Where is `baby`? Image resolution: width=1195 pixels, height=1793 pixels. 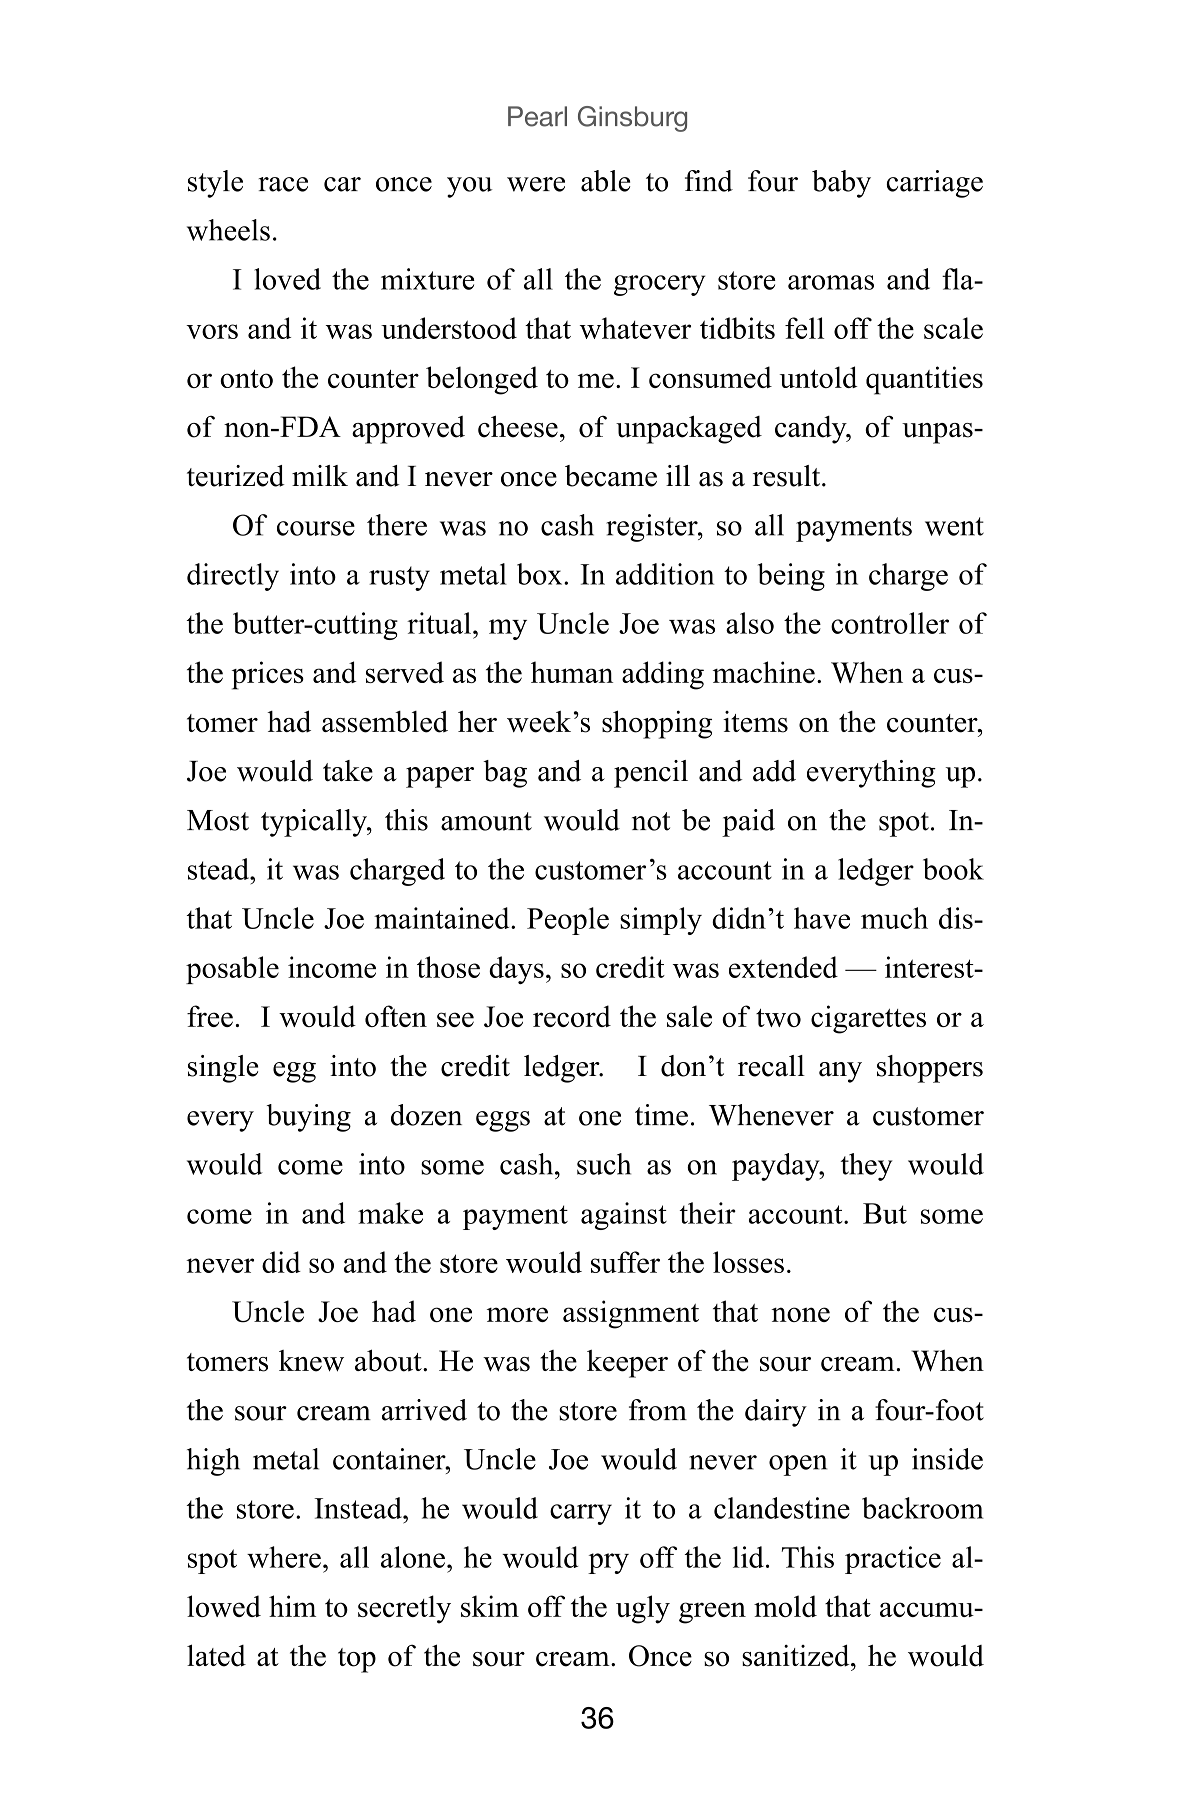 baby is located at coordinates (841, 184).
